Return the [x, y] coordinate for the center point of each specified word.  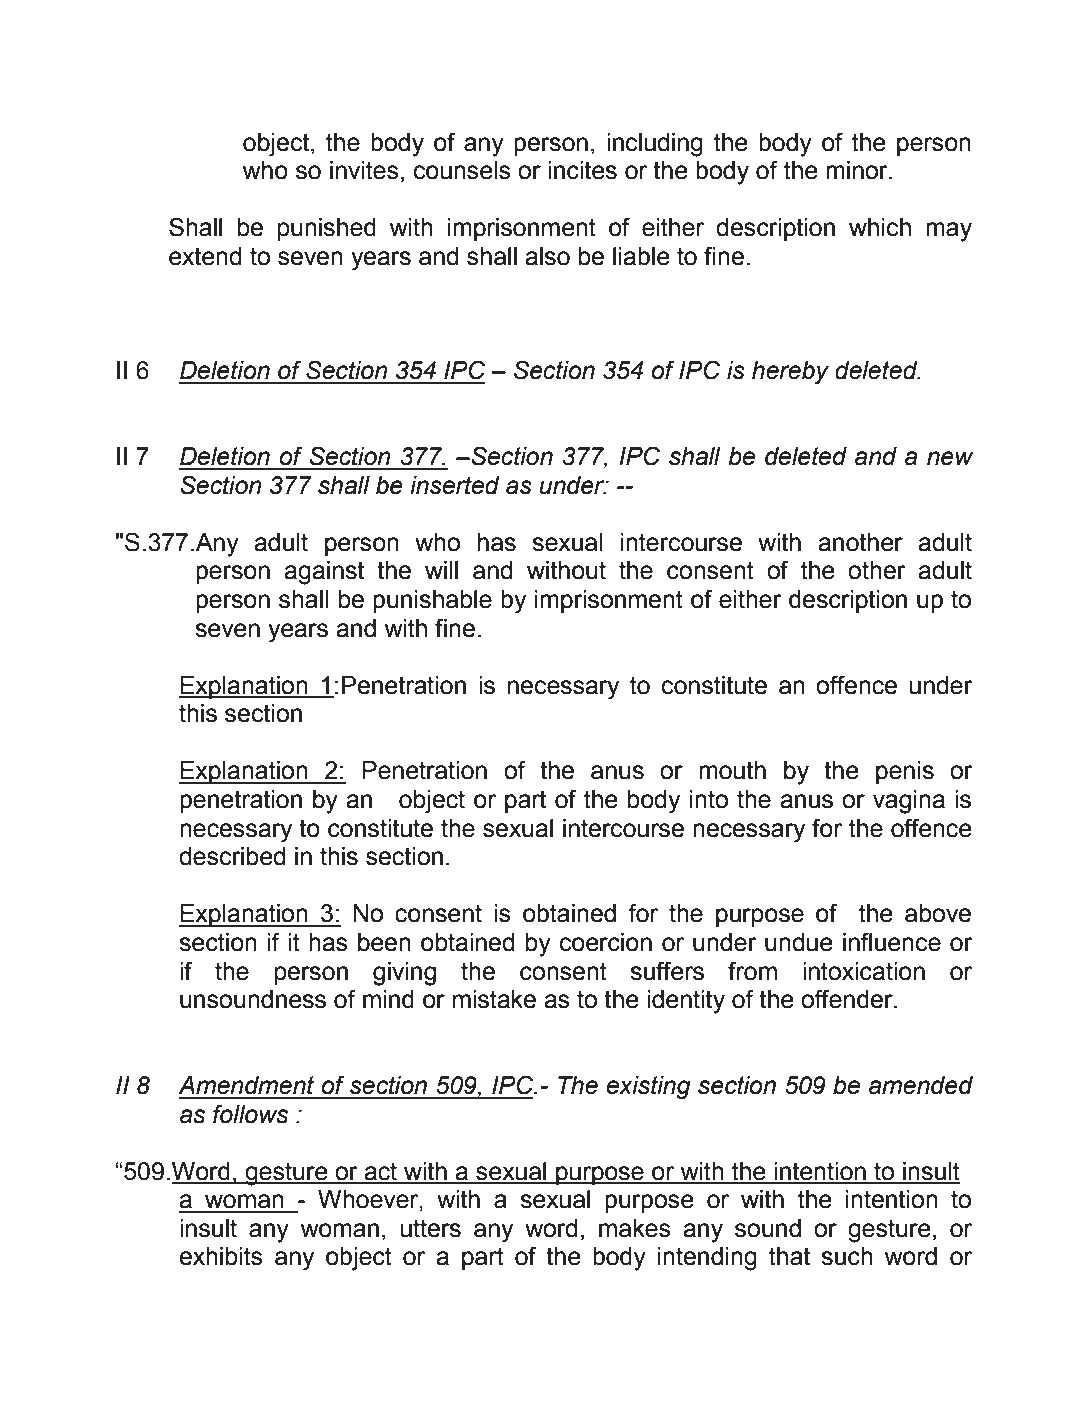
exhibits [221, 1256]
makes [635, 1228]
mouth [732, 770]
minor [858, 170]
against [324, 573]
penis [905, 772]
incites [582, 170]
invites [364, 170]
